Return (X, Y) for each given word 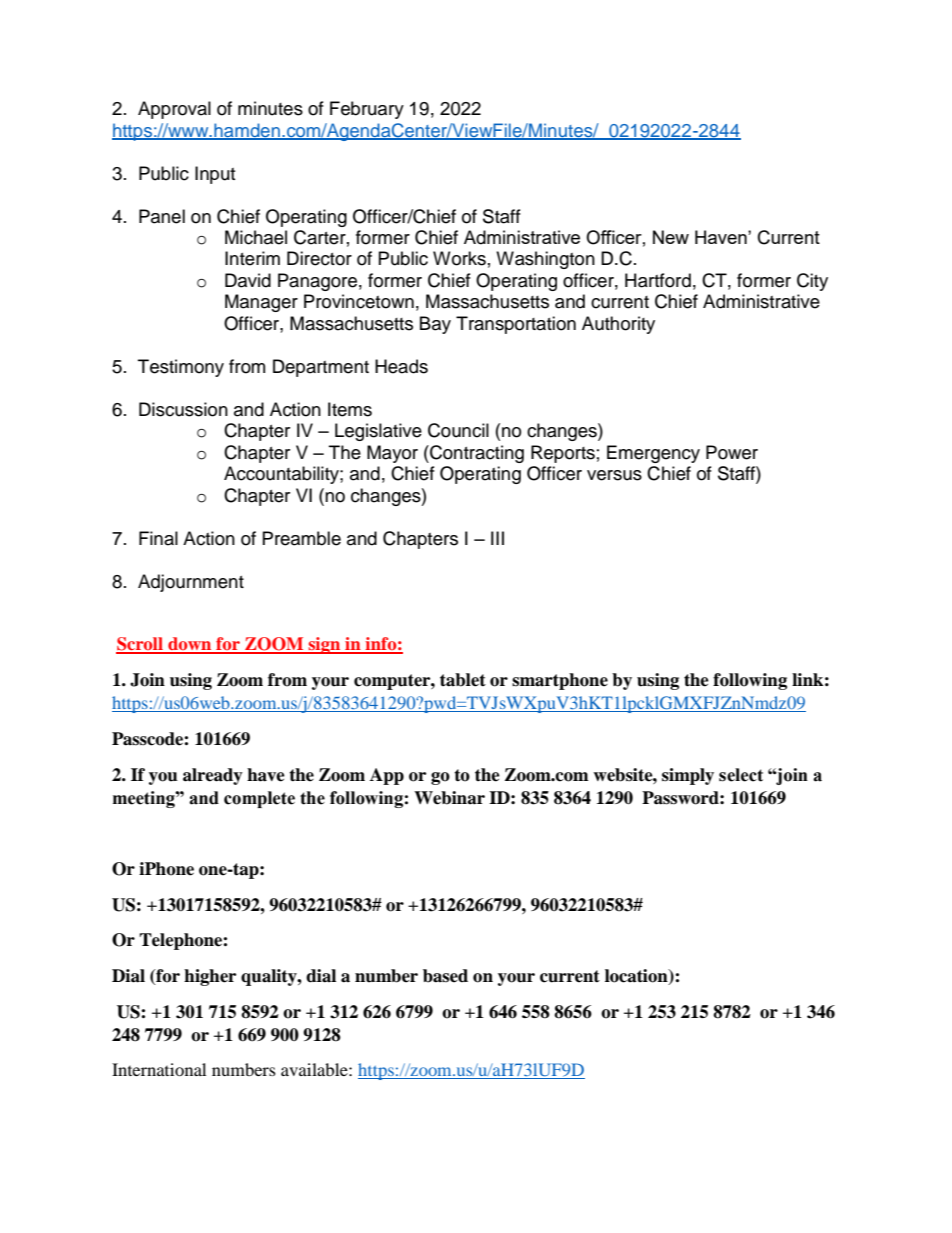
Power (732, 452)
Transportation (516, 325)
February (367, 110)
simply (688, 776)
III (497, 538)
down (190, 645)
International (159, 1069)
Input (215, 175)
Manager (261, 303)
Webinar (449, 798)
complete (259, 799)
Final (158, 538)
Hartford (658, 280)
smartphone (560, 681)
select (741, 775)
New (671, 237)
